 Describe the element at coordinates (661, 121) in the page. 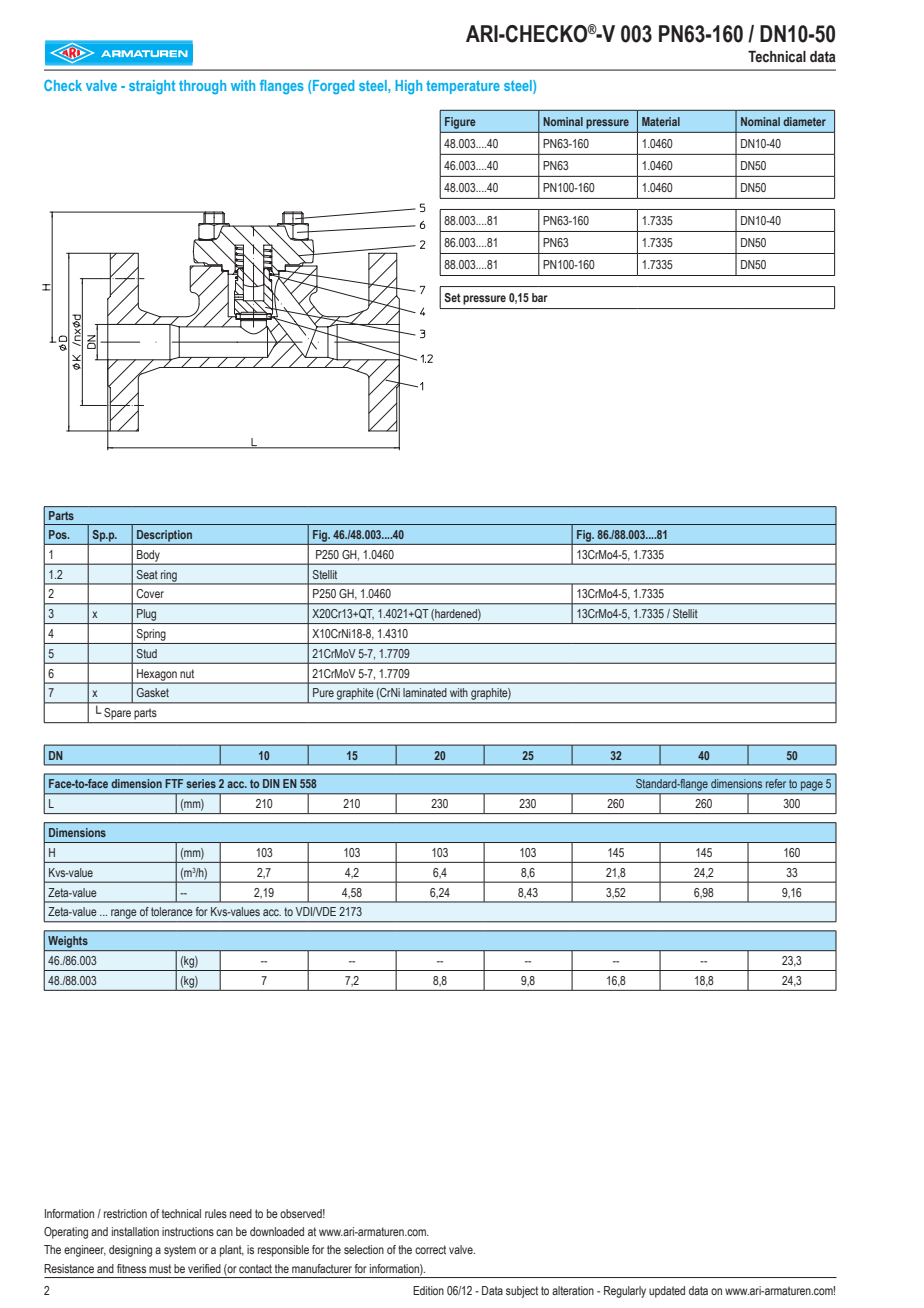

I see `Material` at that location.
